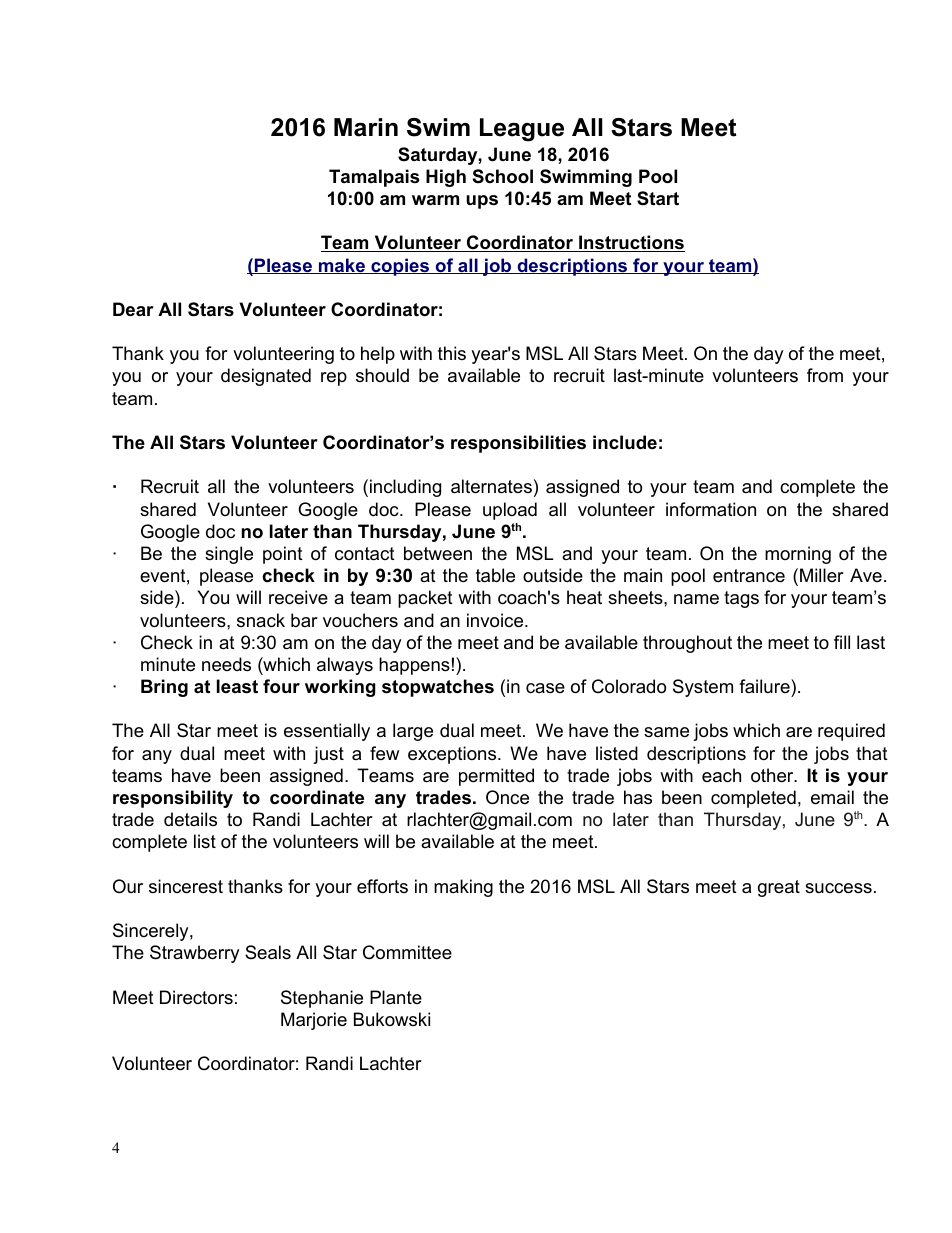  Describe the element at coordinates (545, 688) in the screenshot. I see `case` at that location.
